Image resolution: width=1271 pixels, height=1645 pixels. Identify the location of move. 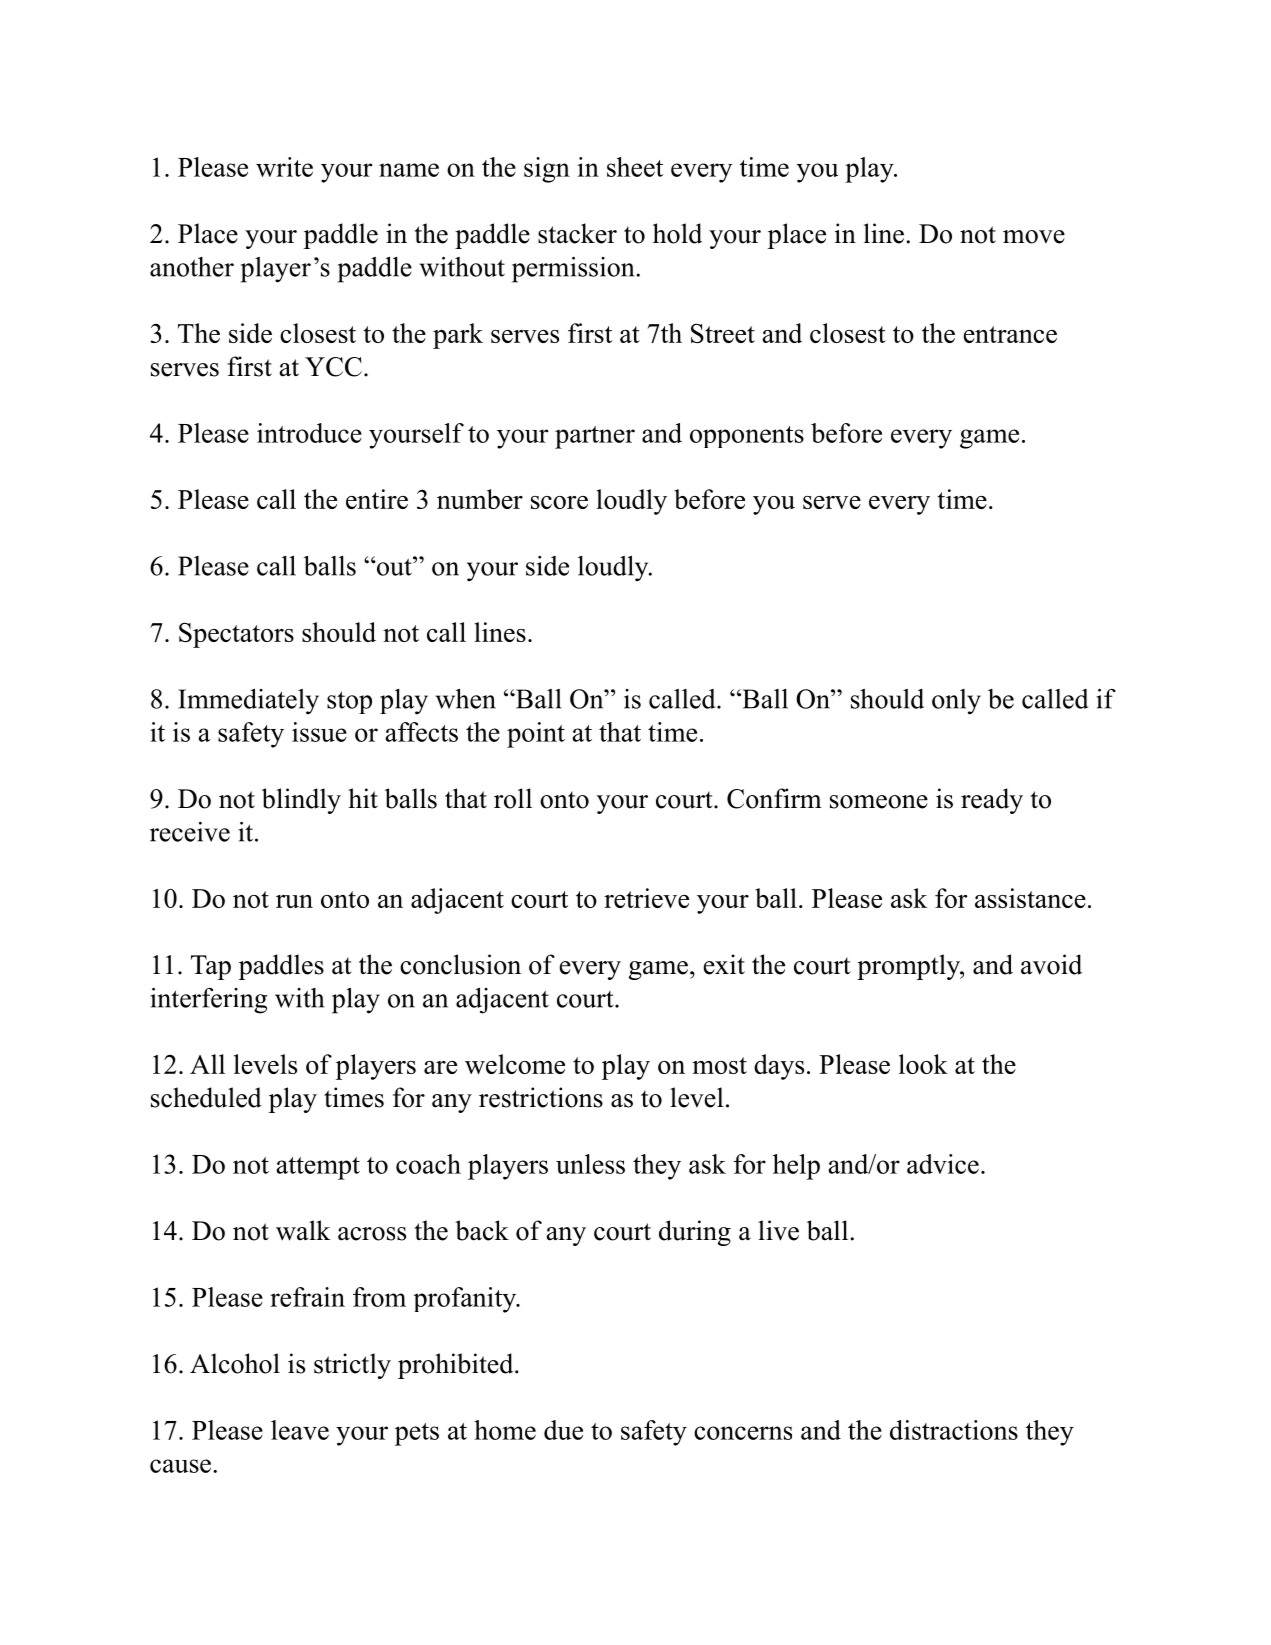
(1034, 237).
